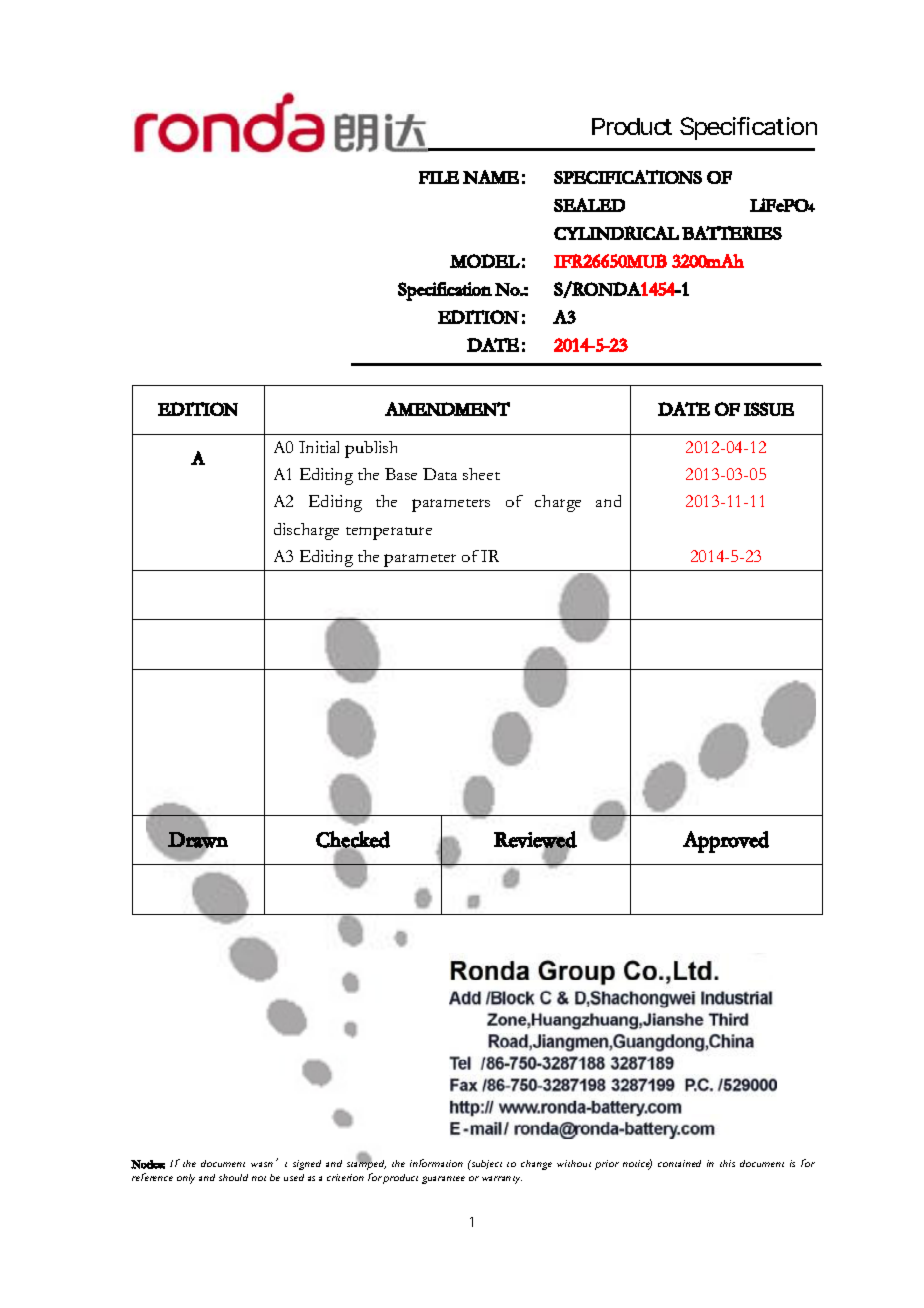 This document has width=924, height=1308. Describe the element at coordinates (732, 233) in the document. I see `BATTERIES` at that location.
